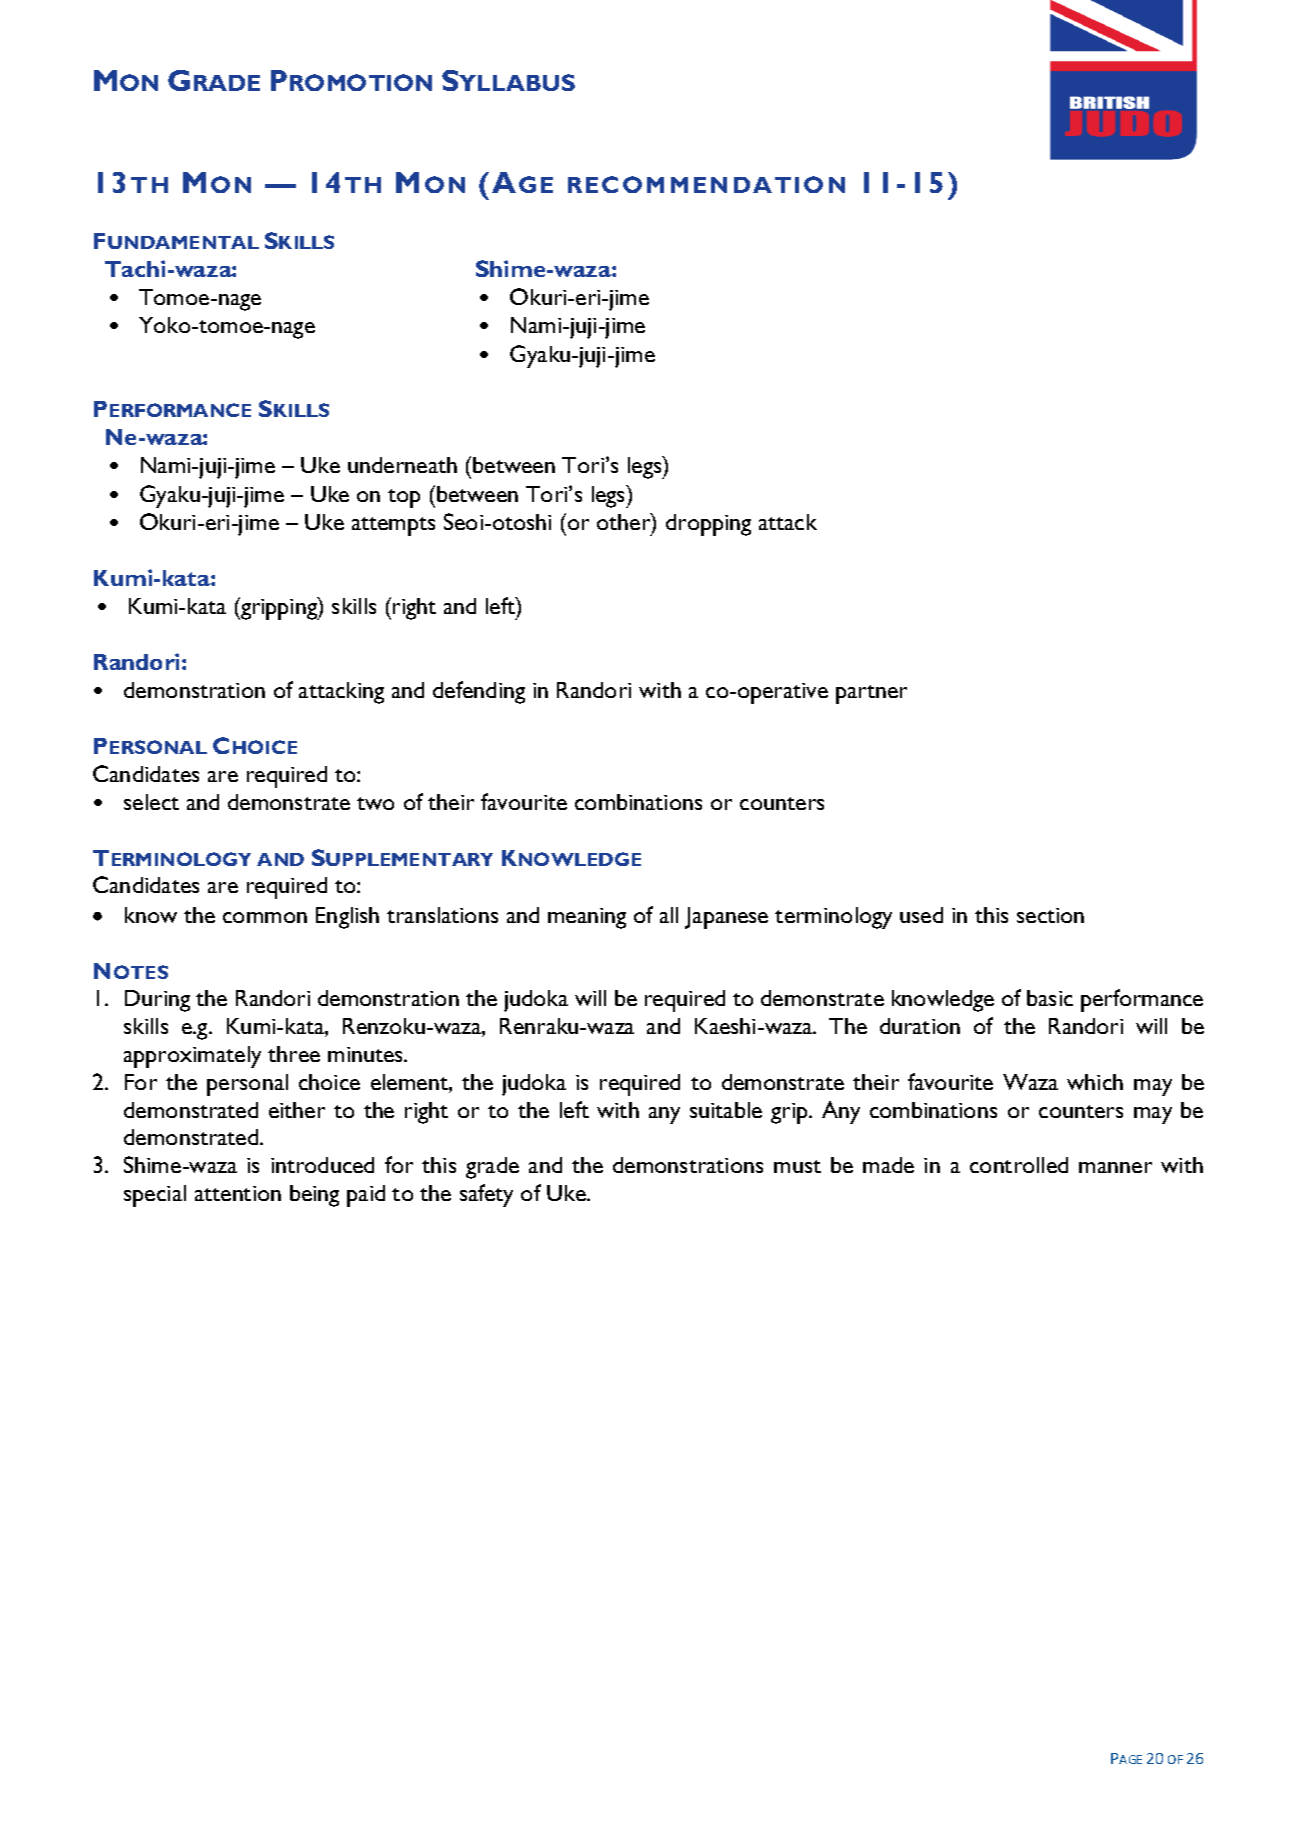 The image size is (1297, 1835). I want to click on suitable, so click(726, 1110).
